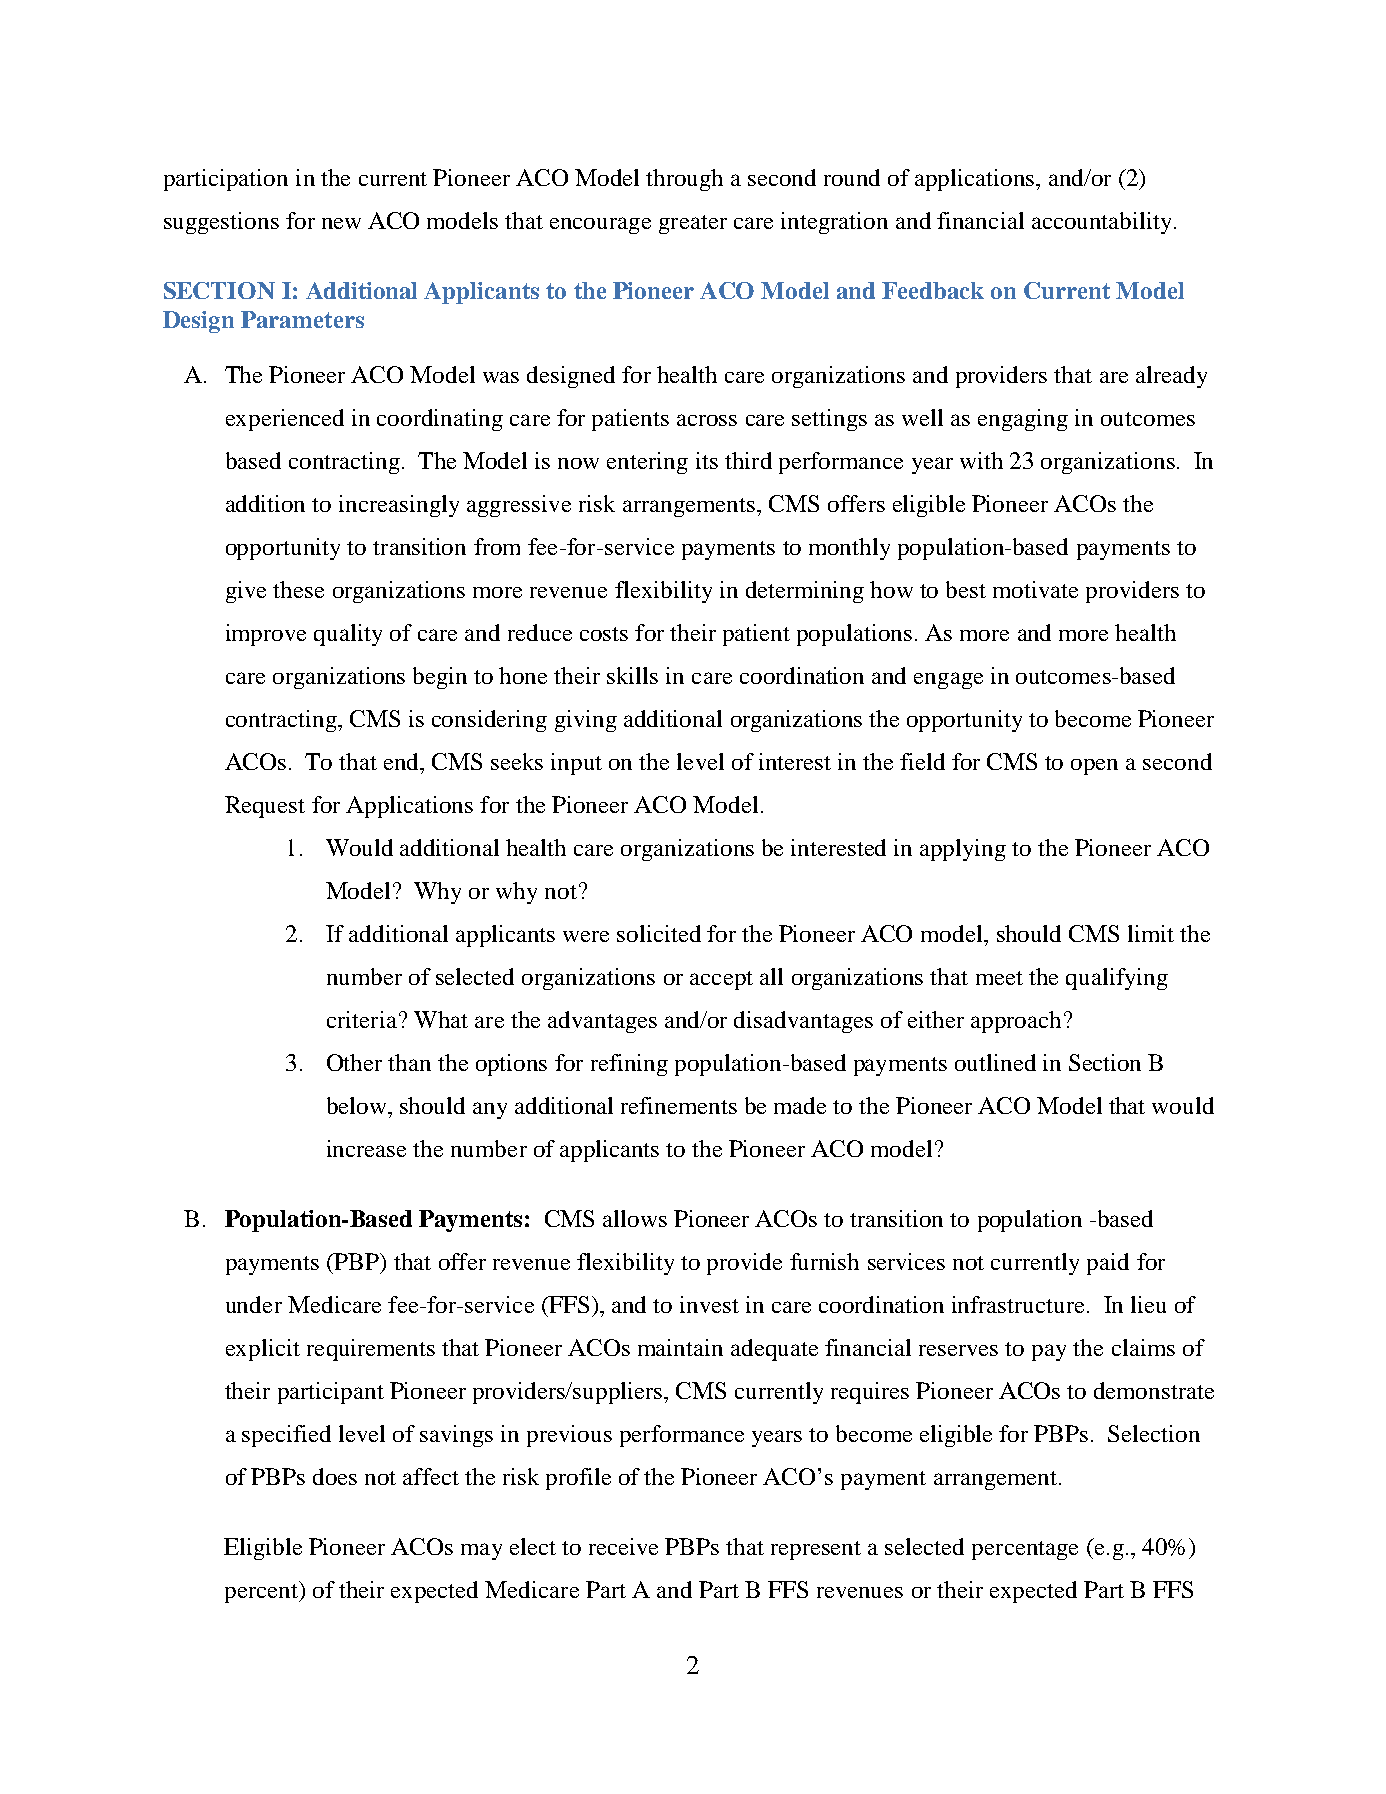 The width and height of the screenshot is (1386, 1794). I want to click on does, so click(335, 1476).
